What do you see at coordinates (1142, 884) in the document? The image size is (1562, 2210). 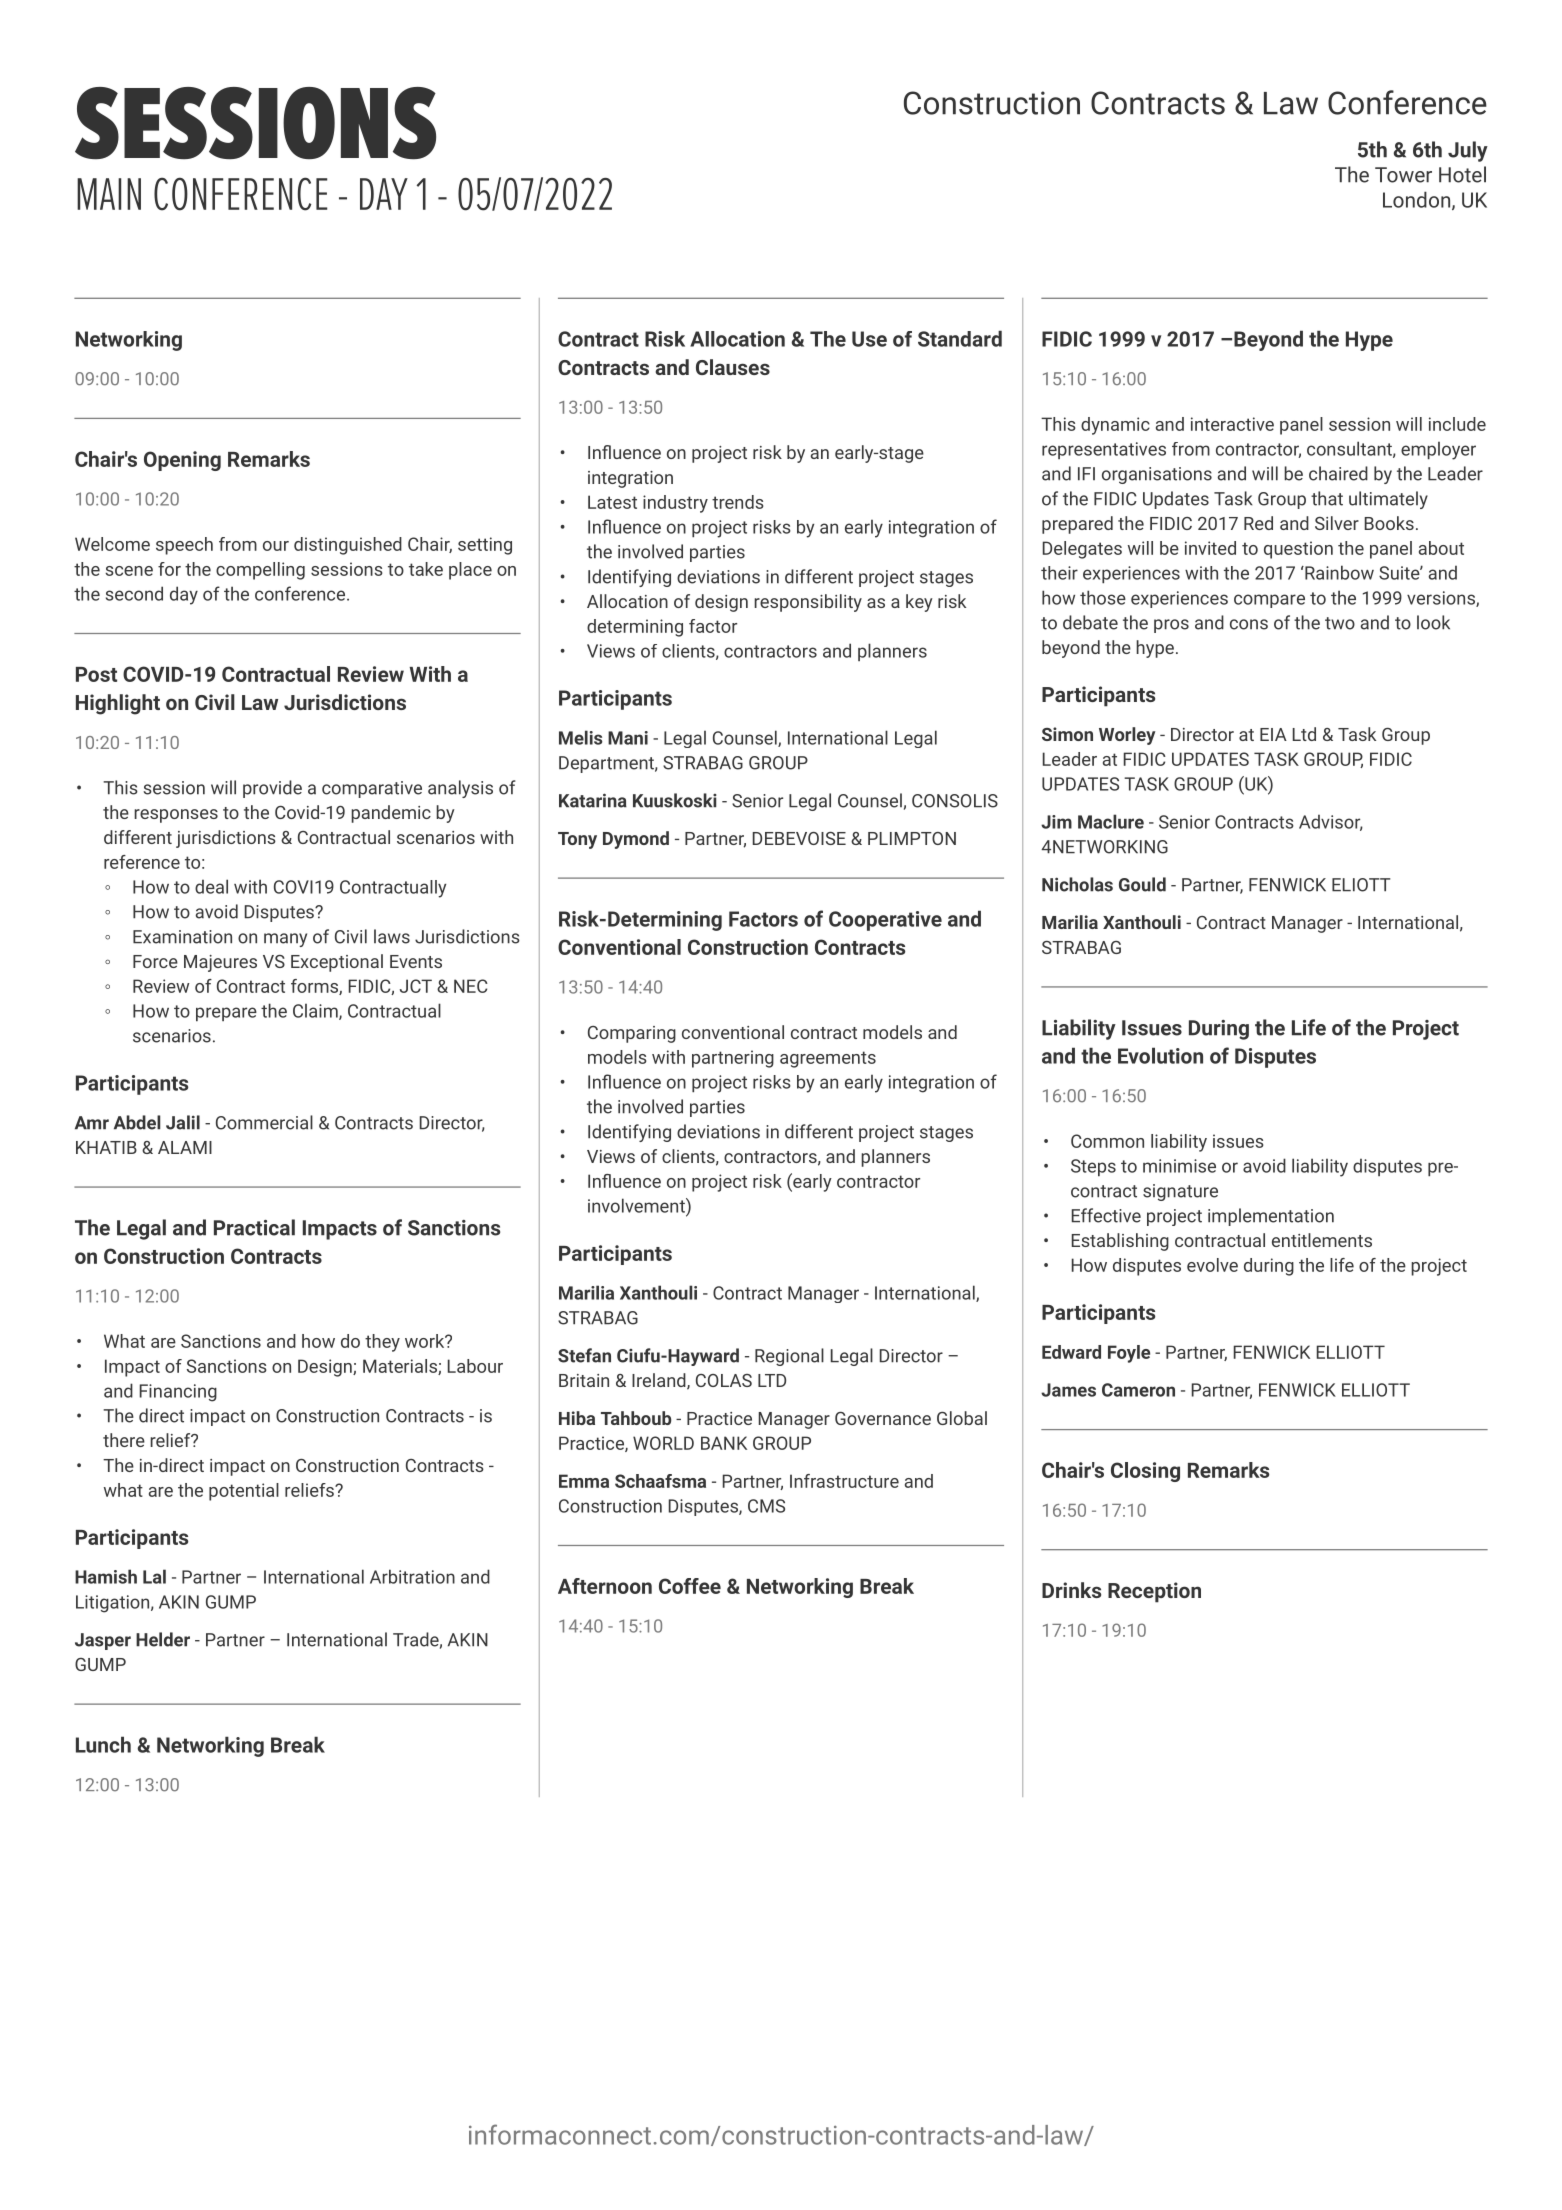 I see `Gould` at bounding box center [1142, 884].
